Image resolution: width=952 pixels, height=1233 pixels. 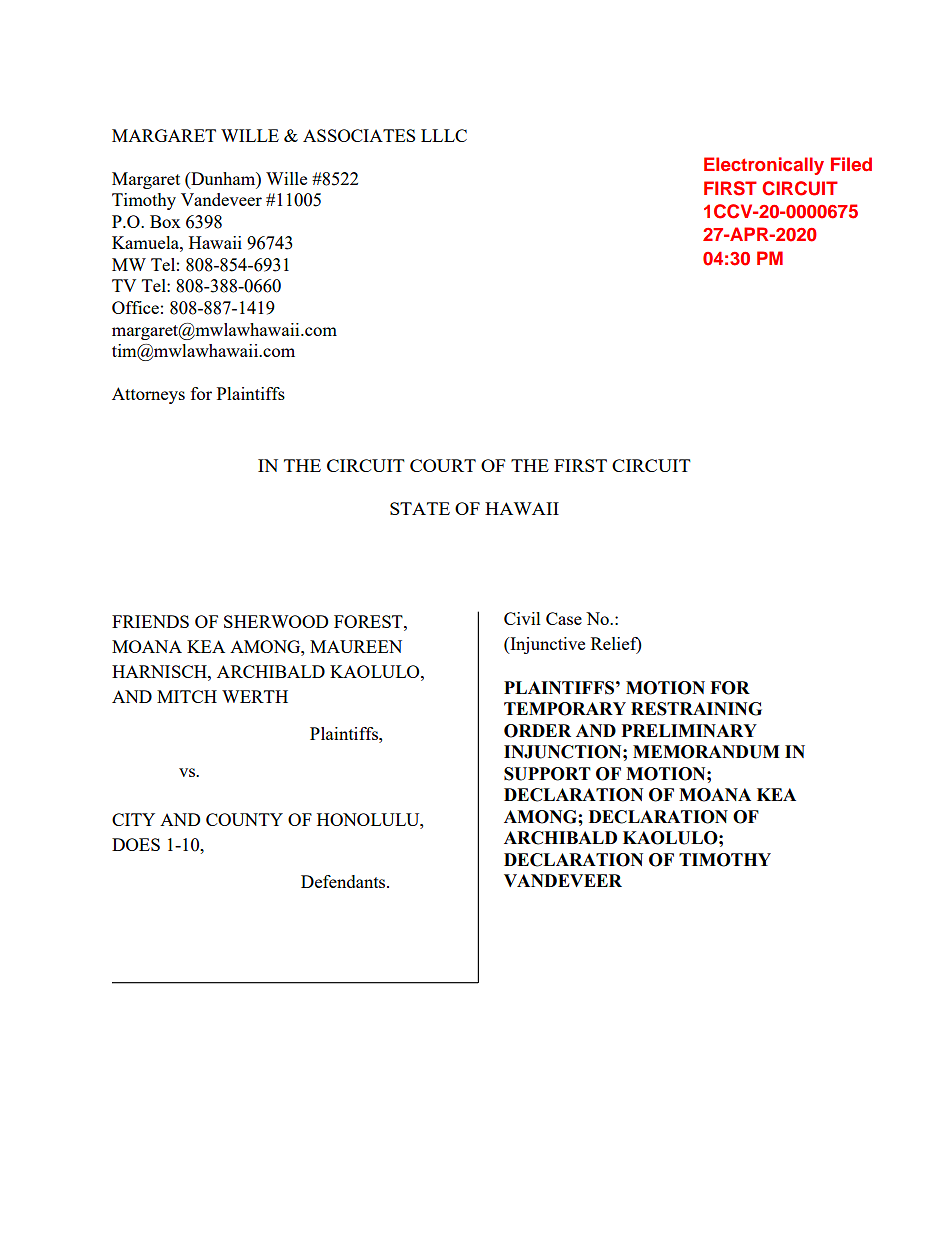 I want to click on COUNTY, so click(x=244, y=819).
